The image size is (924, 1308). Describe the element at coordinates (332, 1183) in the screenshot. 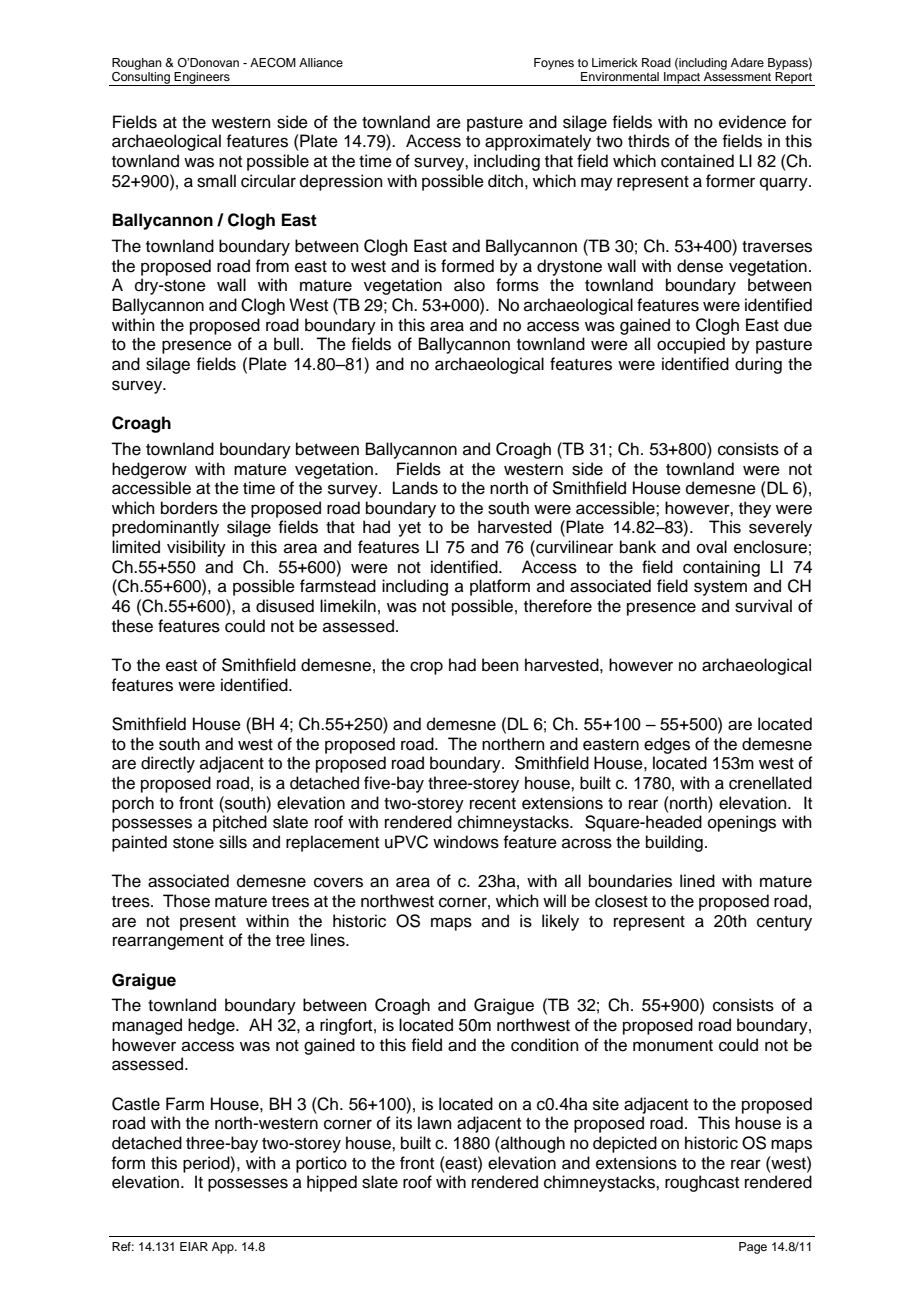

I see `hipped` at that location.
